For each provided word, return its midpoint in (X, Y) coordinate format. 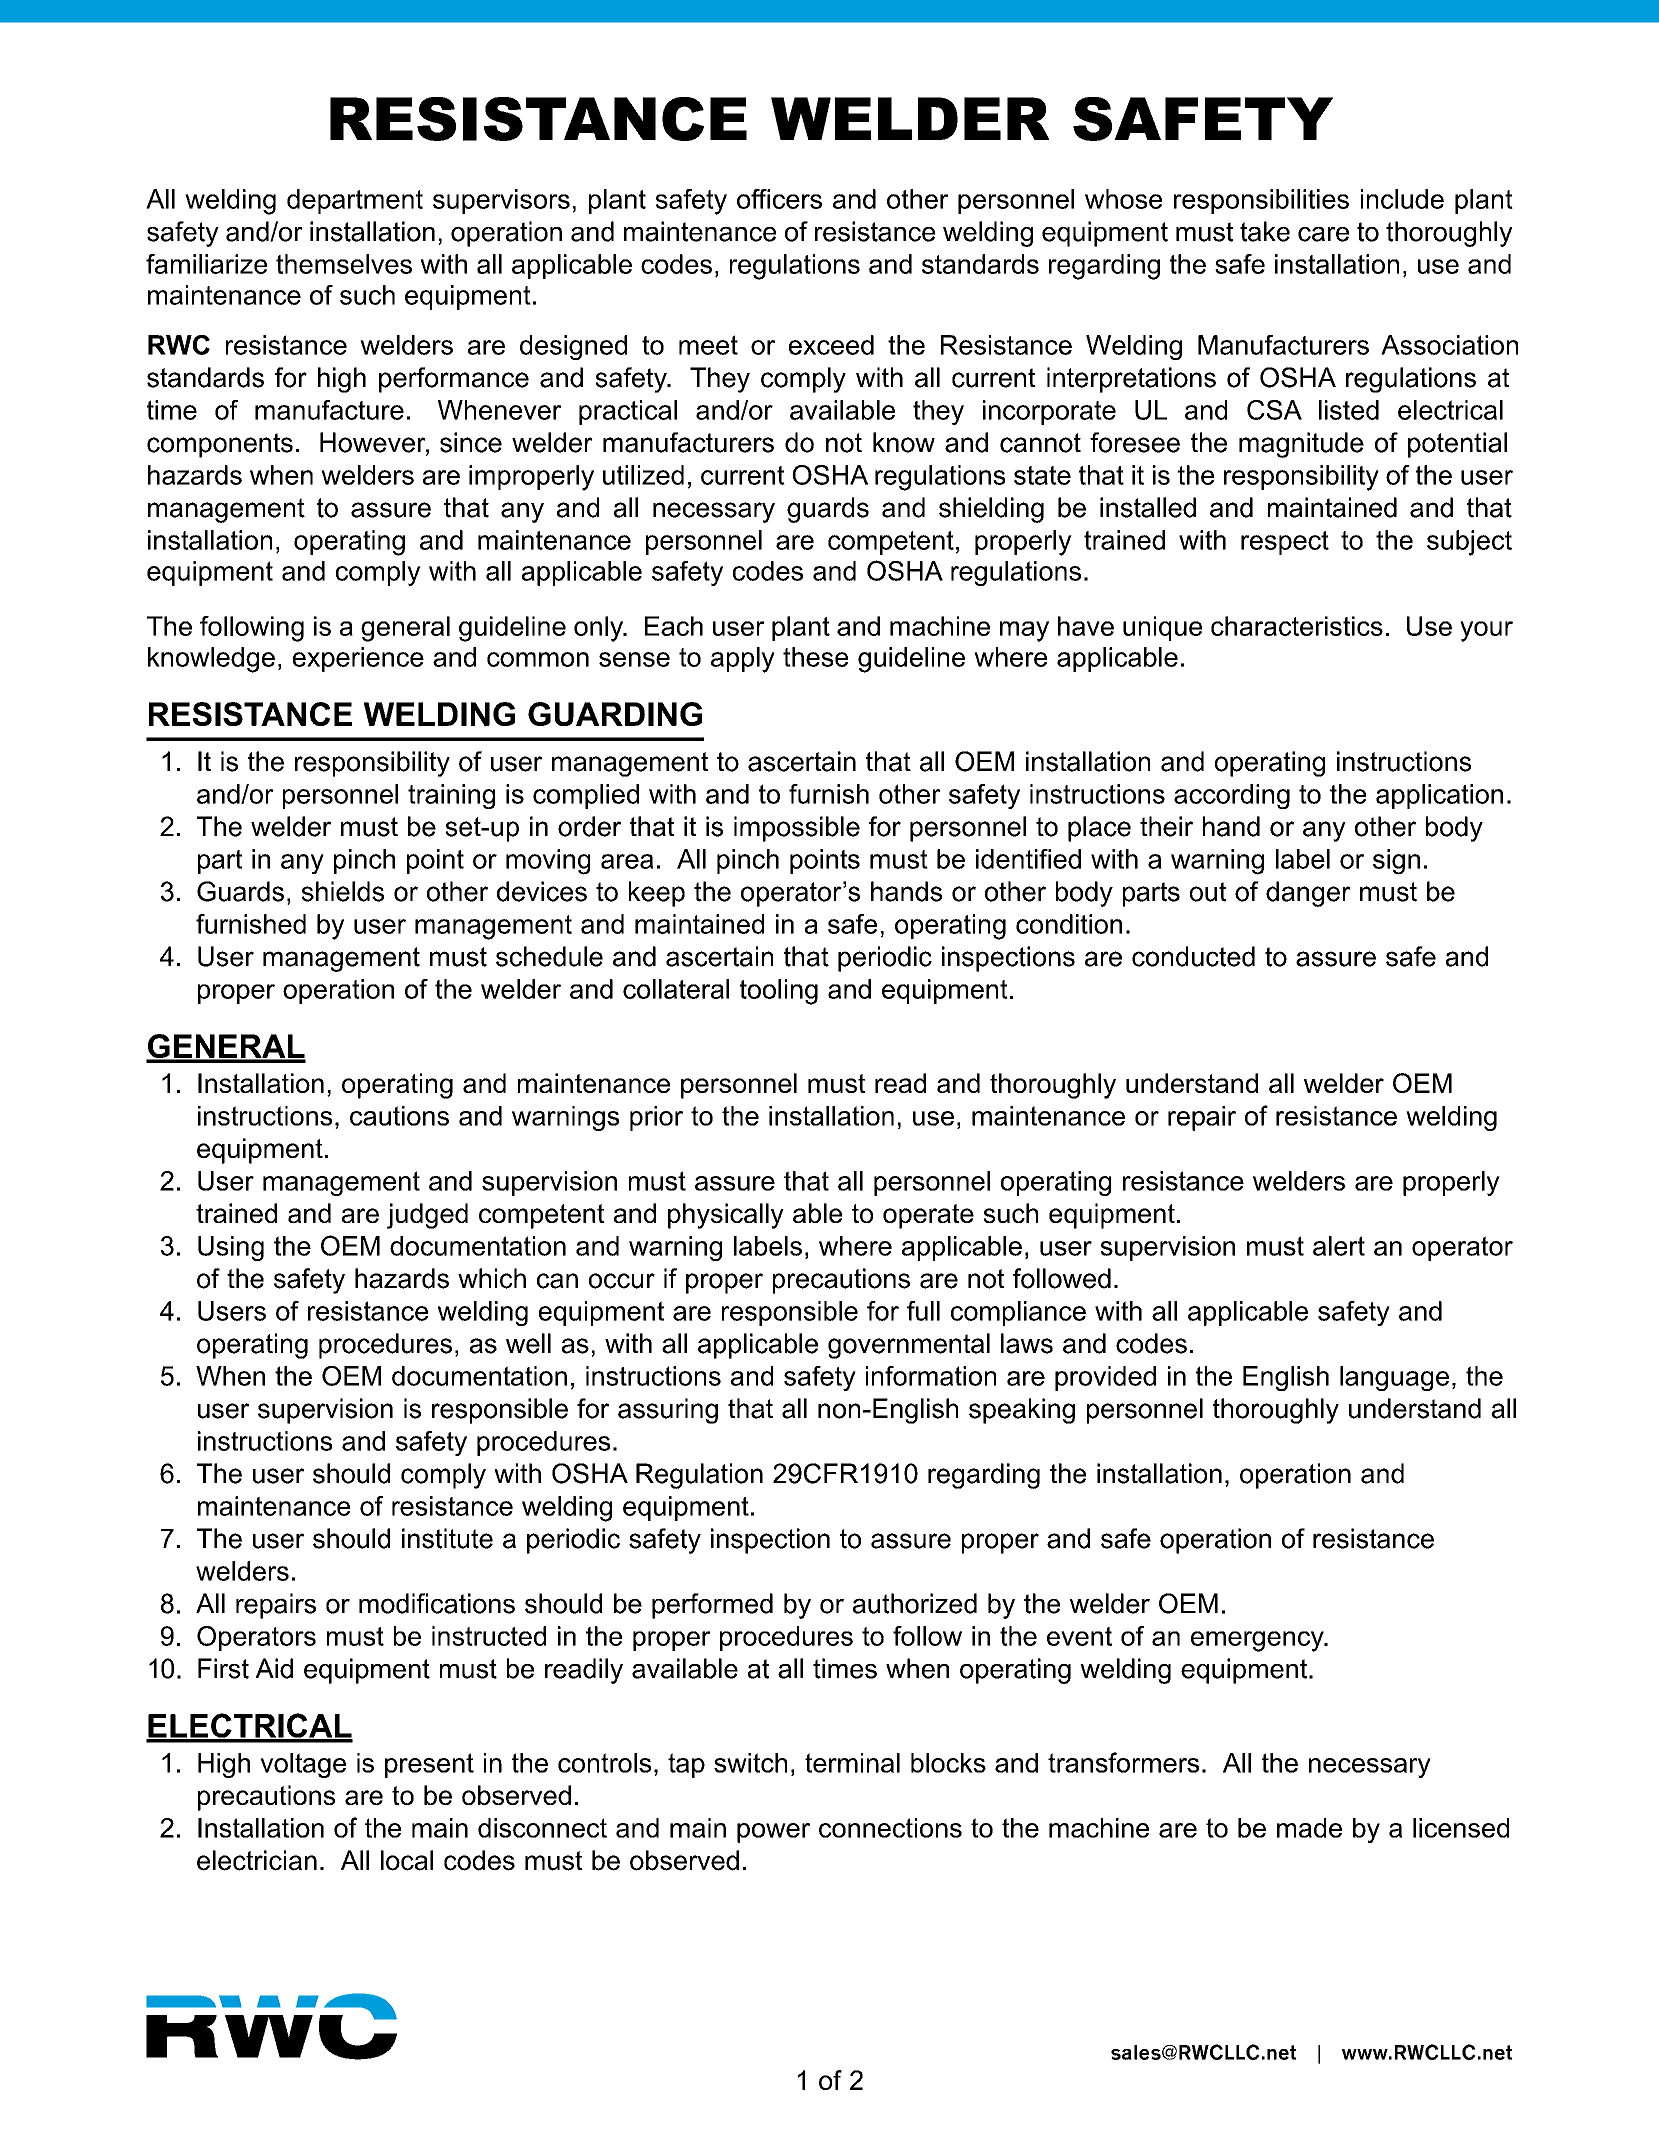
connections (890, 1828)
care (1323, 234)
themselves (344, 264)
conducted (1193, 956)
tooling (779, 992)
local (407, 1860)
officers (779, 199)
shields (343, 891)
